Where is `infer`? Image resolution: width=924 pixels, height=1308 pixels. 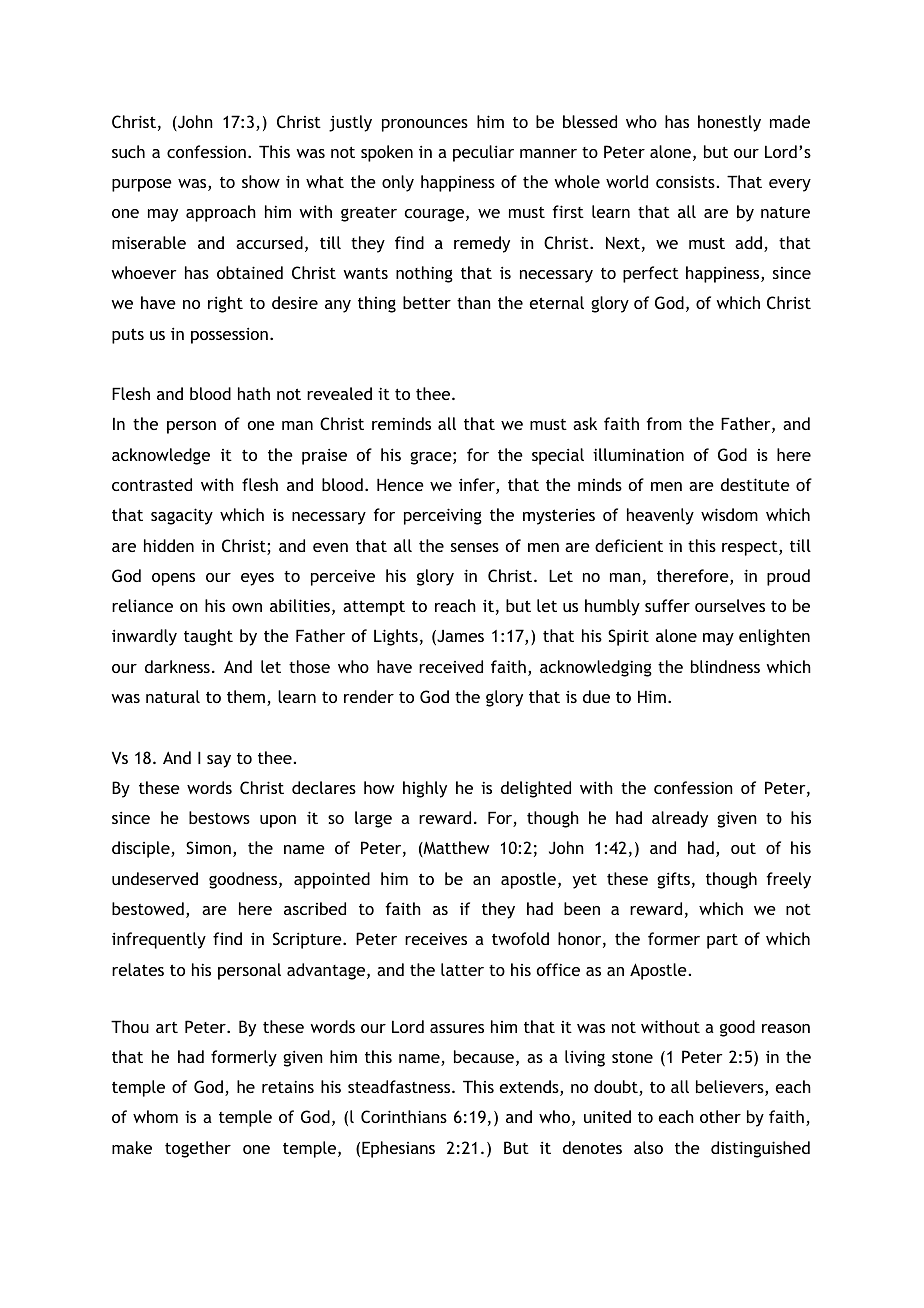
infer is located at coordinates (478, 486).
